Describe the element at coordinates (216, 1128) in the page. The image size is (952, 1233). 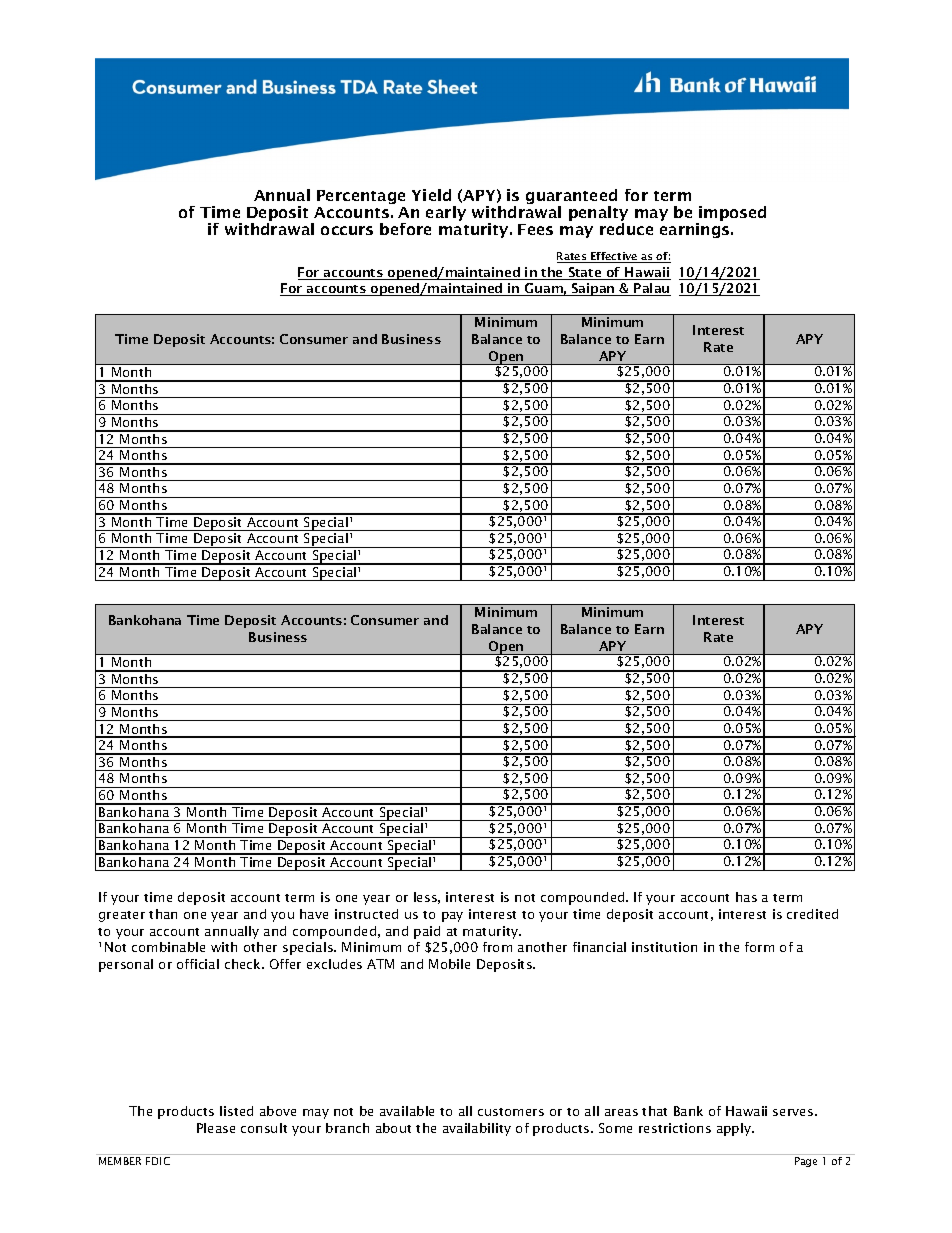
I see `Please` at that location.
